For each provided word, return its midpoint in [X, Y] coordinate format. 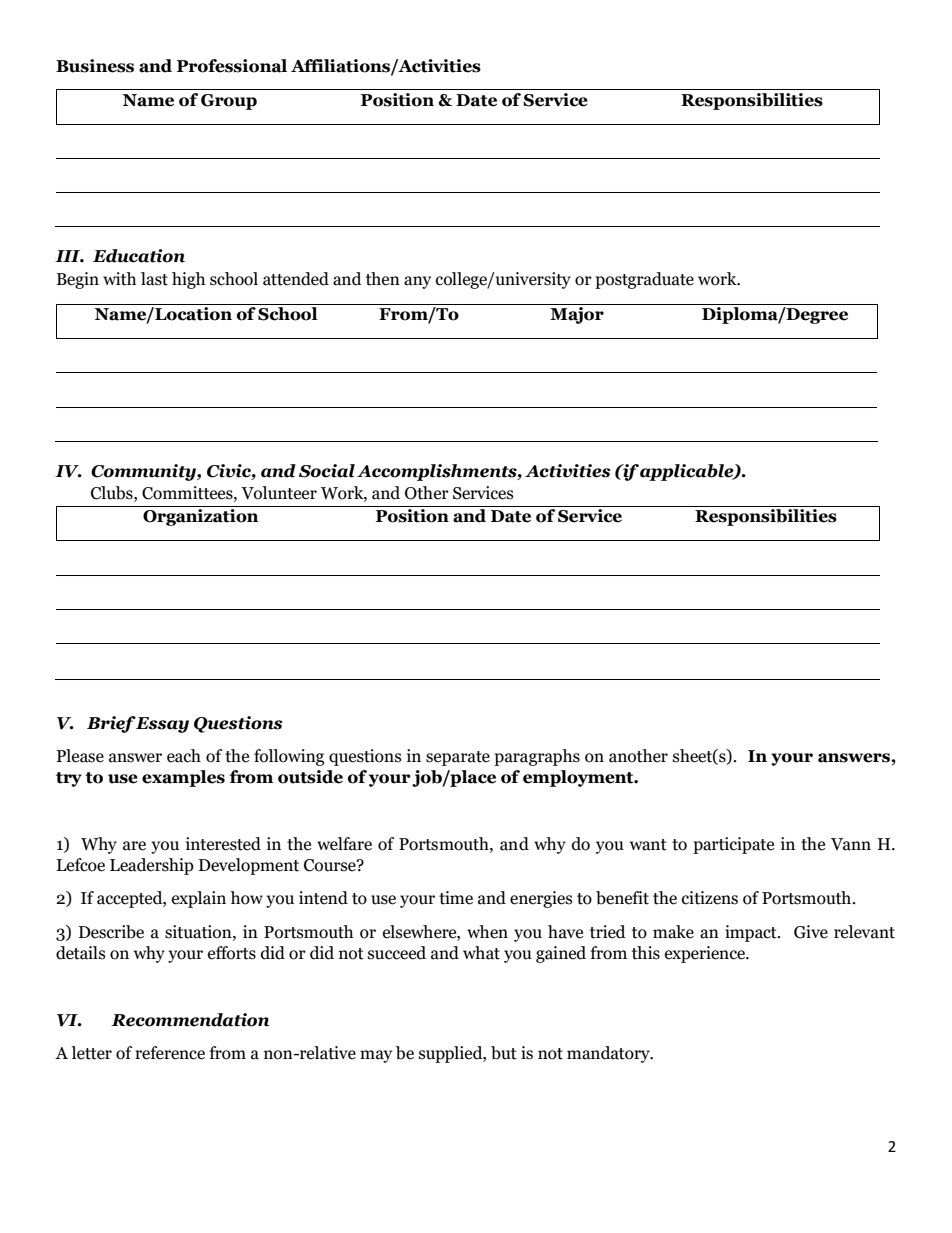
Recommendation [190, 1020]
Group [229, 102]
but [504, 1053]
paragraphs [537, 757]
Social [327, 471]
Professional [232, 66]
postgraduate [644, 280]
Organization [200, 517]
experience [706, 954]
